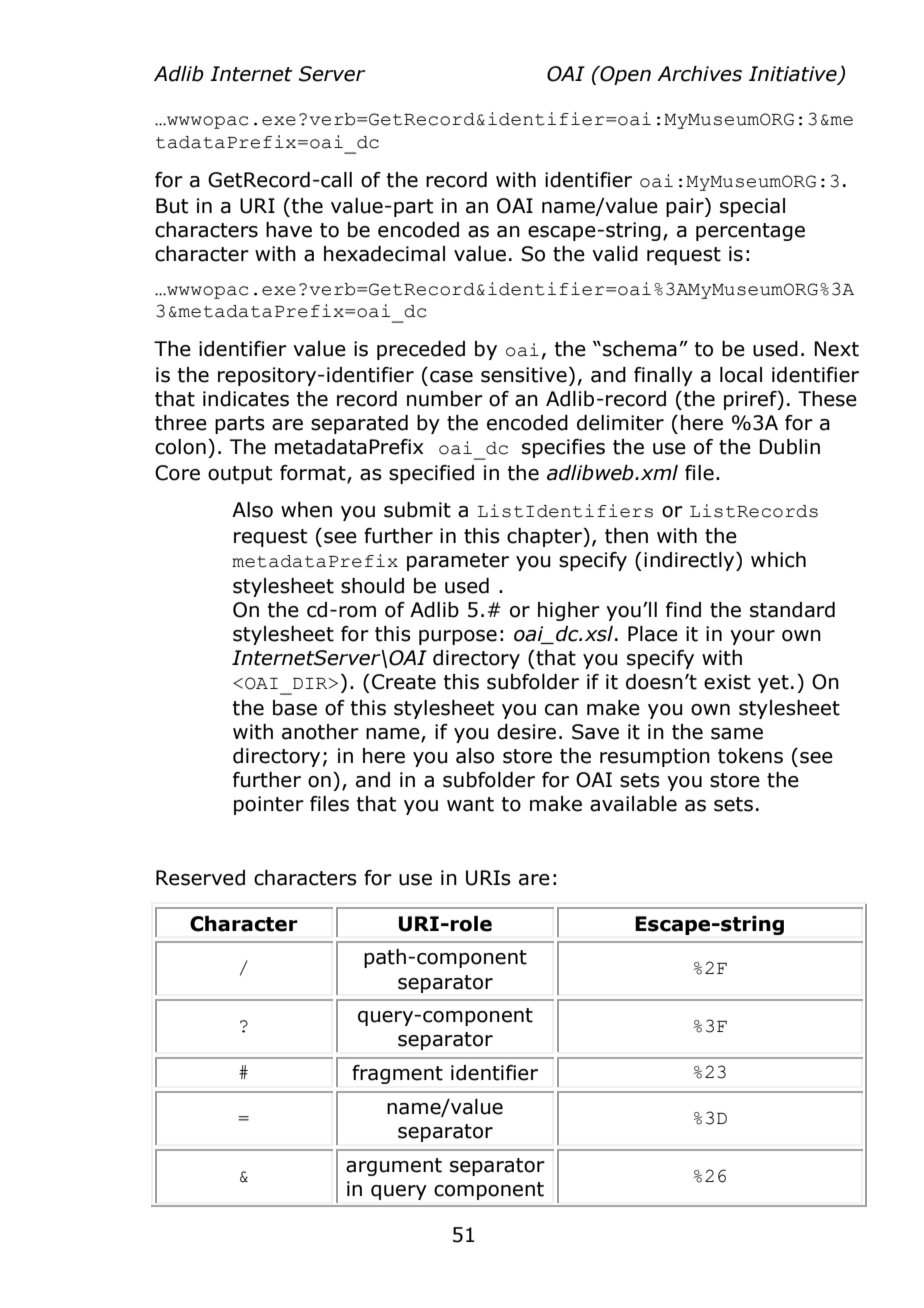  Describe the element at coordinates (563, 448) in the screenshot. I see `specifies` at that location.
